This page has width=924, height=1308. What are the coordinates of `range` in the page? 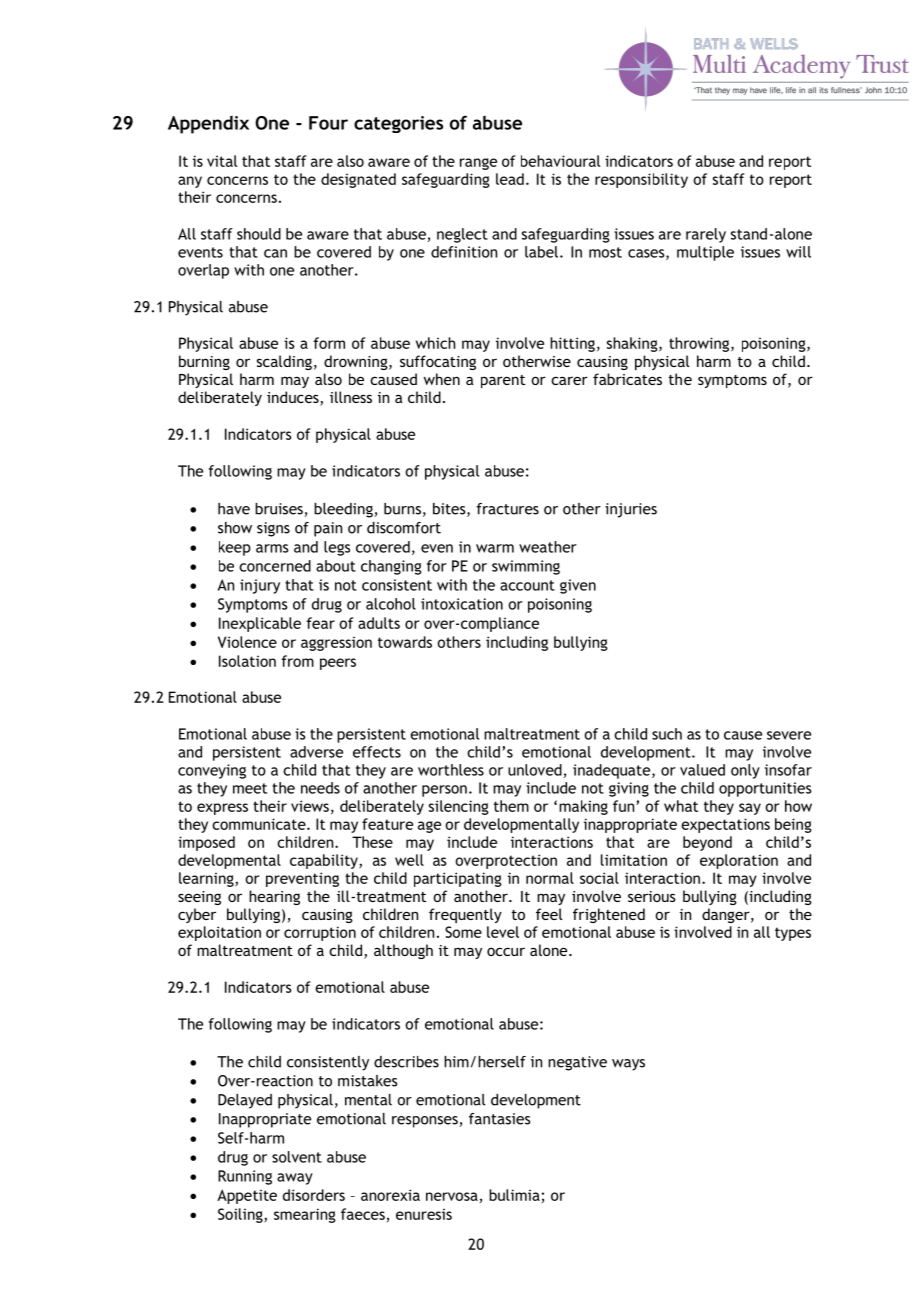 It's located at (478, 164).
